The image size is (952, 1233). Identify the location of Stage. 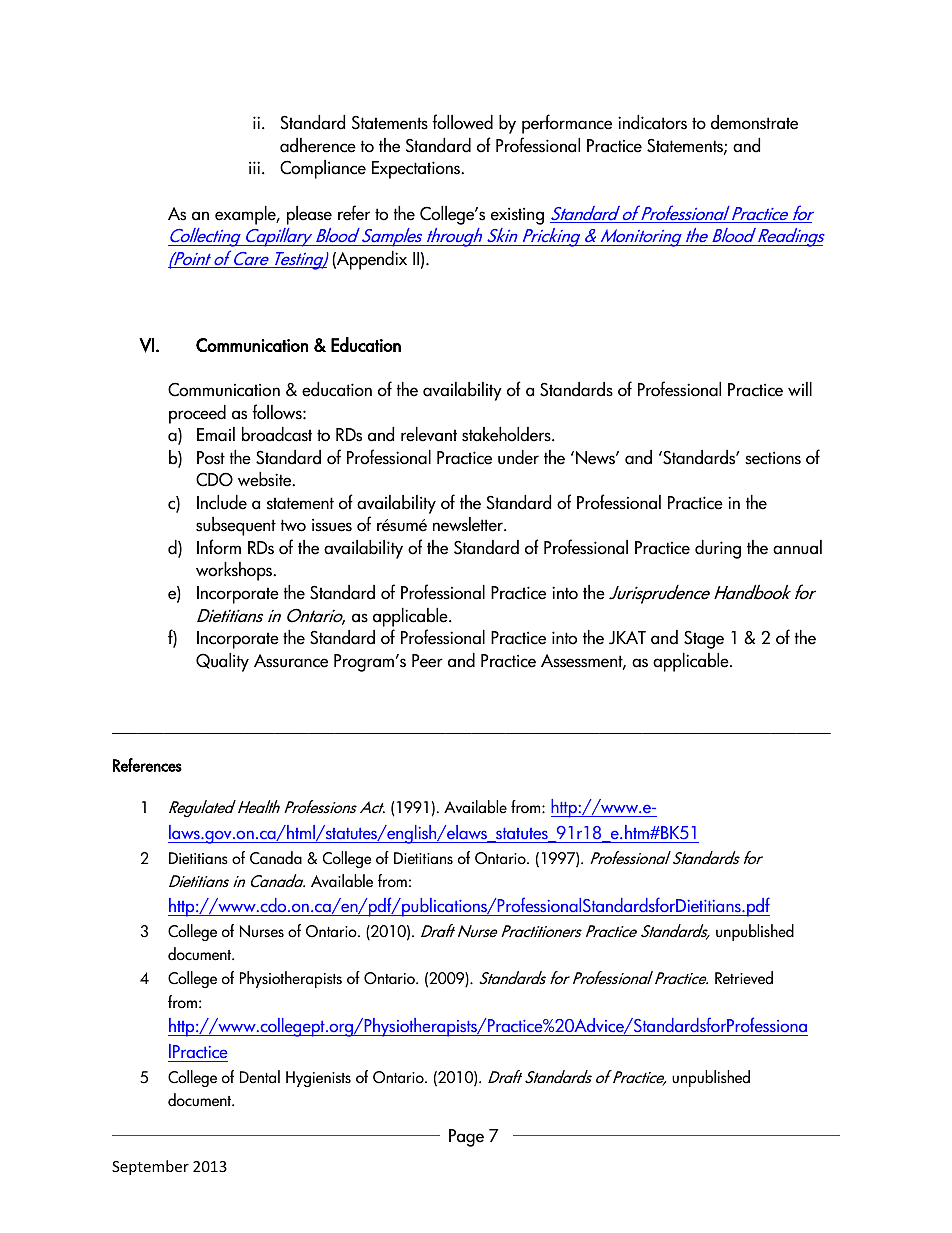
(704, 639).
